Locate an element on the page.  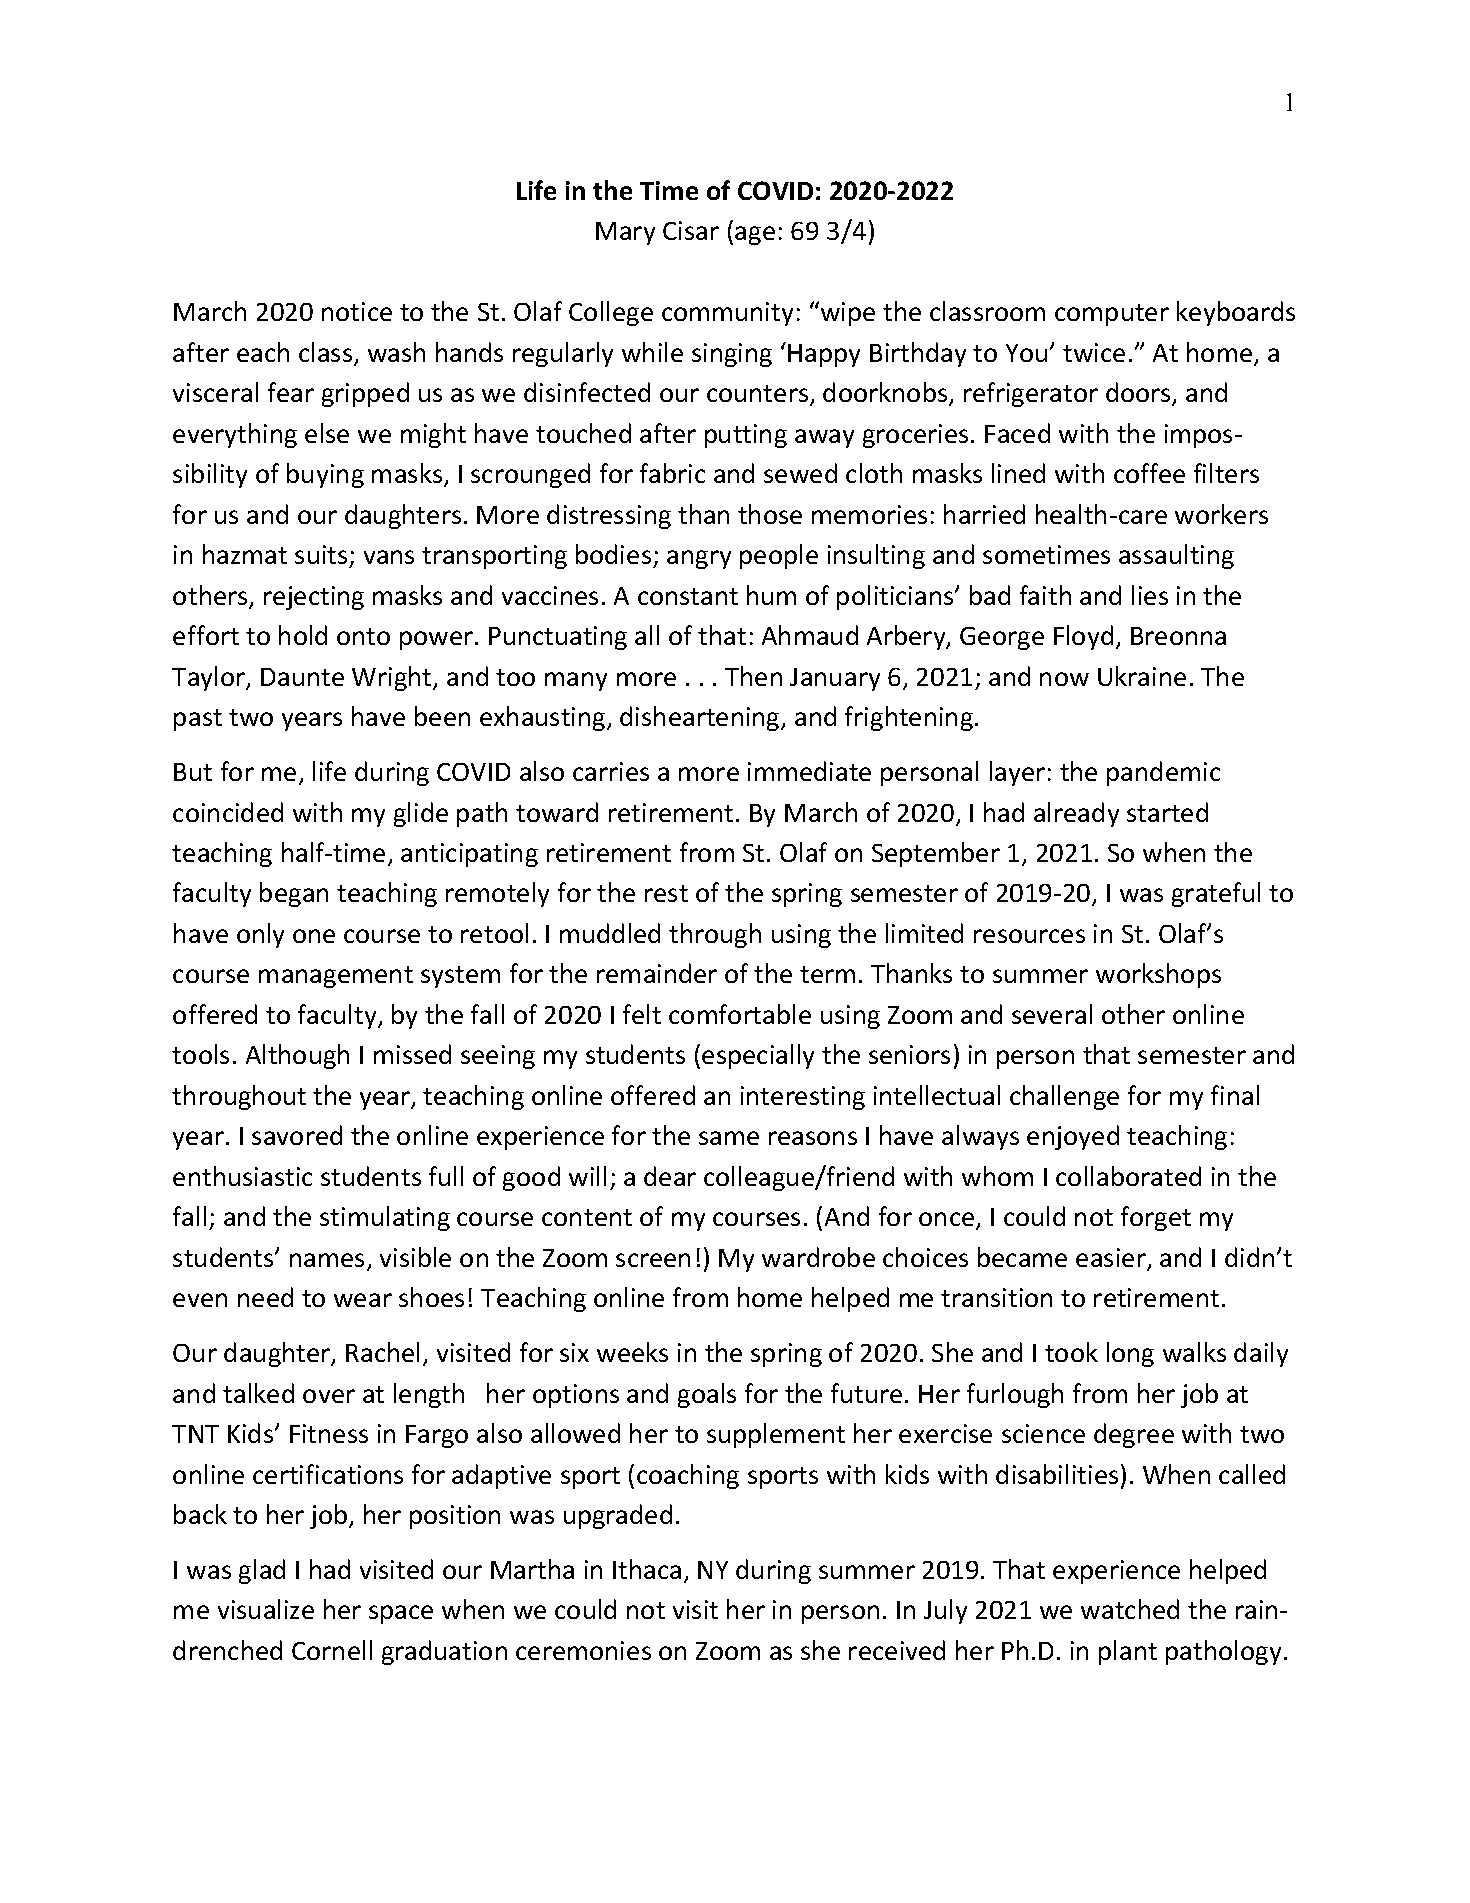
computer is located at coordinates (1112, 315).
